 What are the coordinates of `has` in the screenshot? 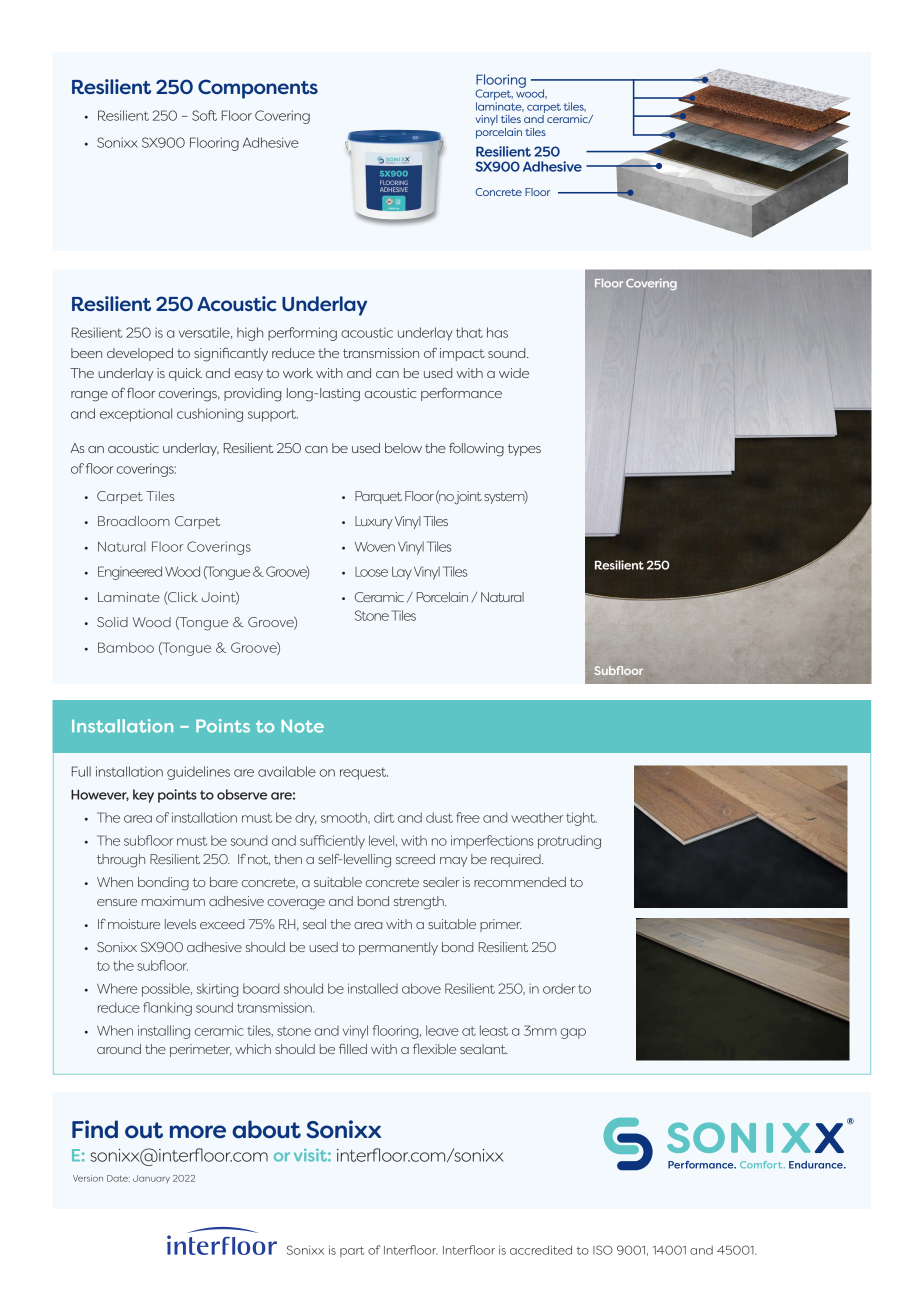 It's located at (497, 332).
